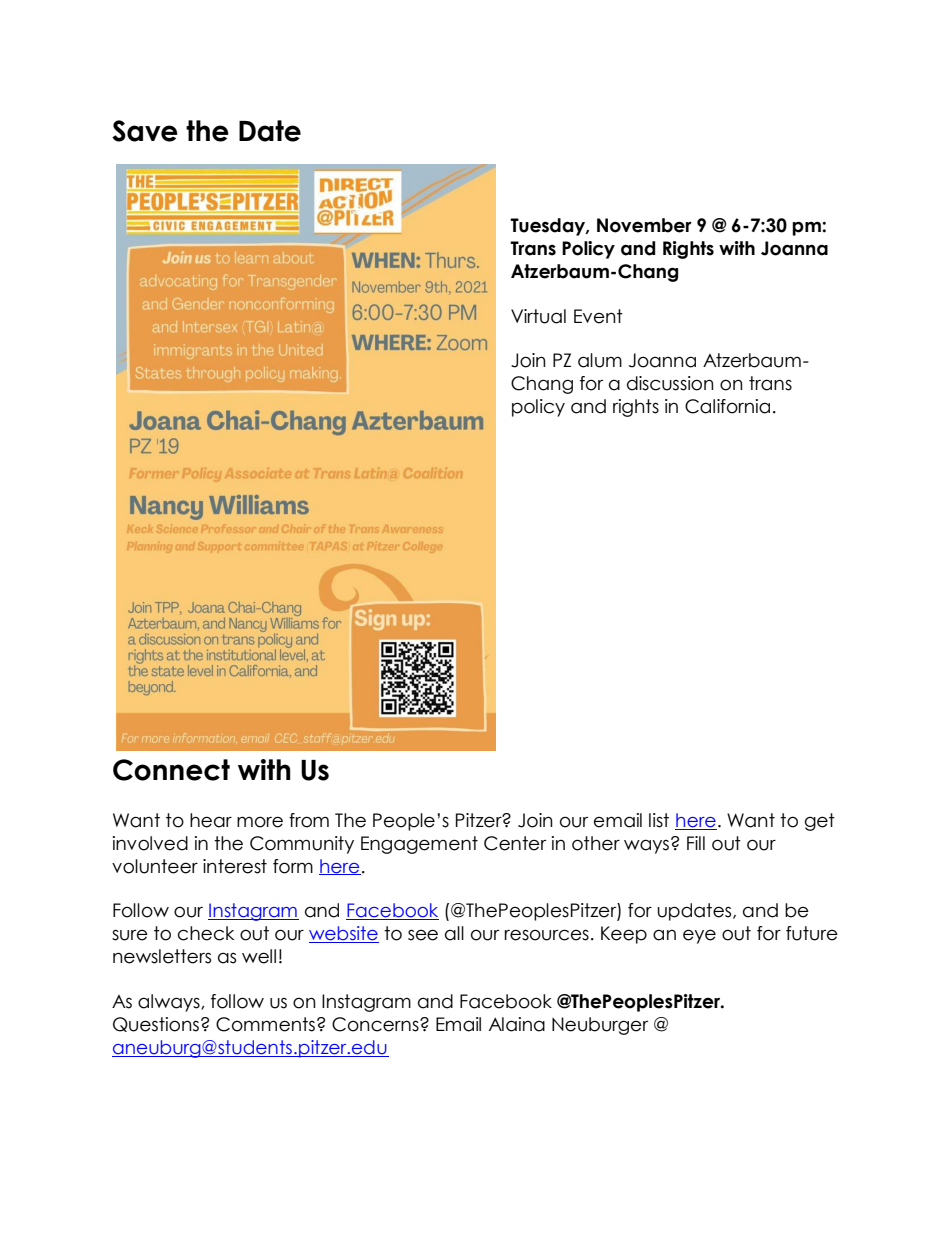 This image has height=1233, width=952. What do you see at coordinates (265, 1024) in the image?
I see `Comments` at bounding box center [265, 1024].
